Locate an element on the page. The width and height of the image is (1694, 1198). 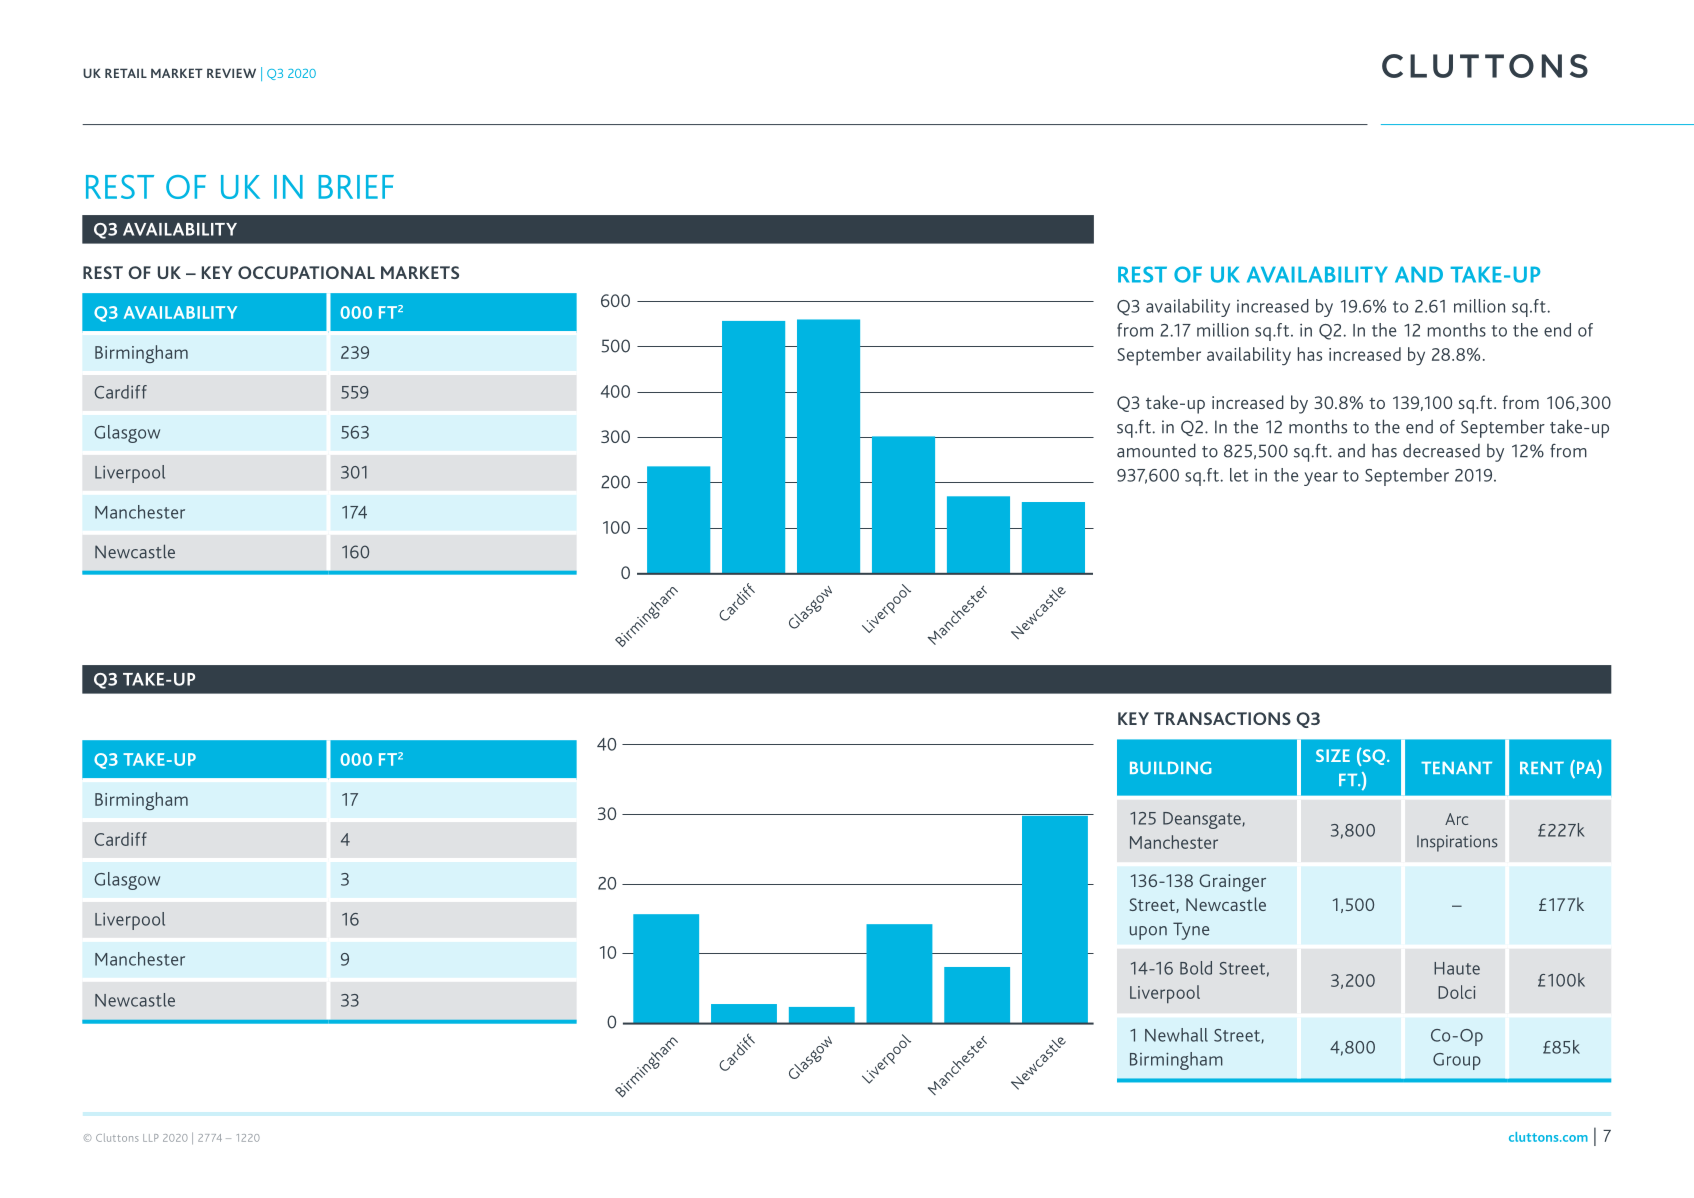
REVIEW is located at coordinates (231, 73).
